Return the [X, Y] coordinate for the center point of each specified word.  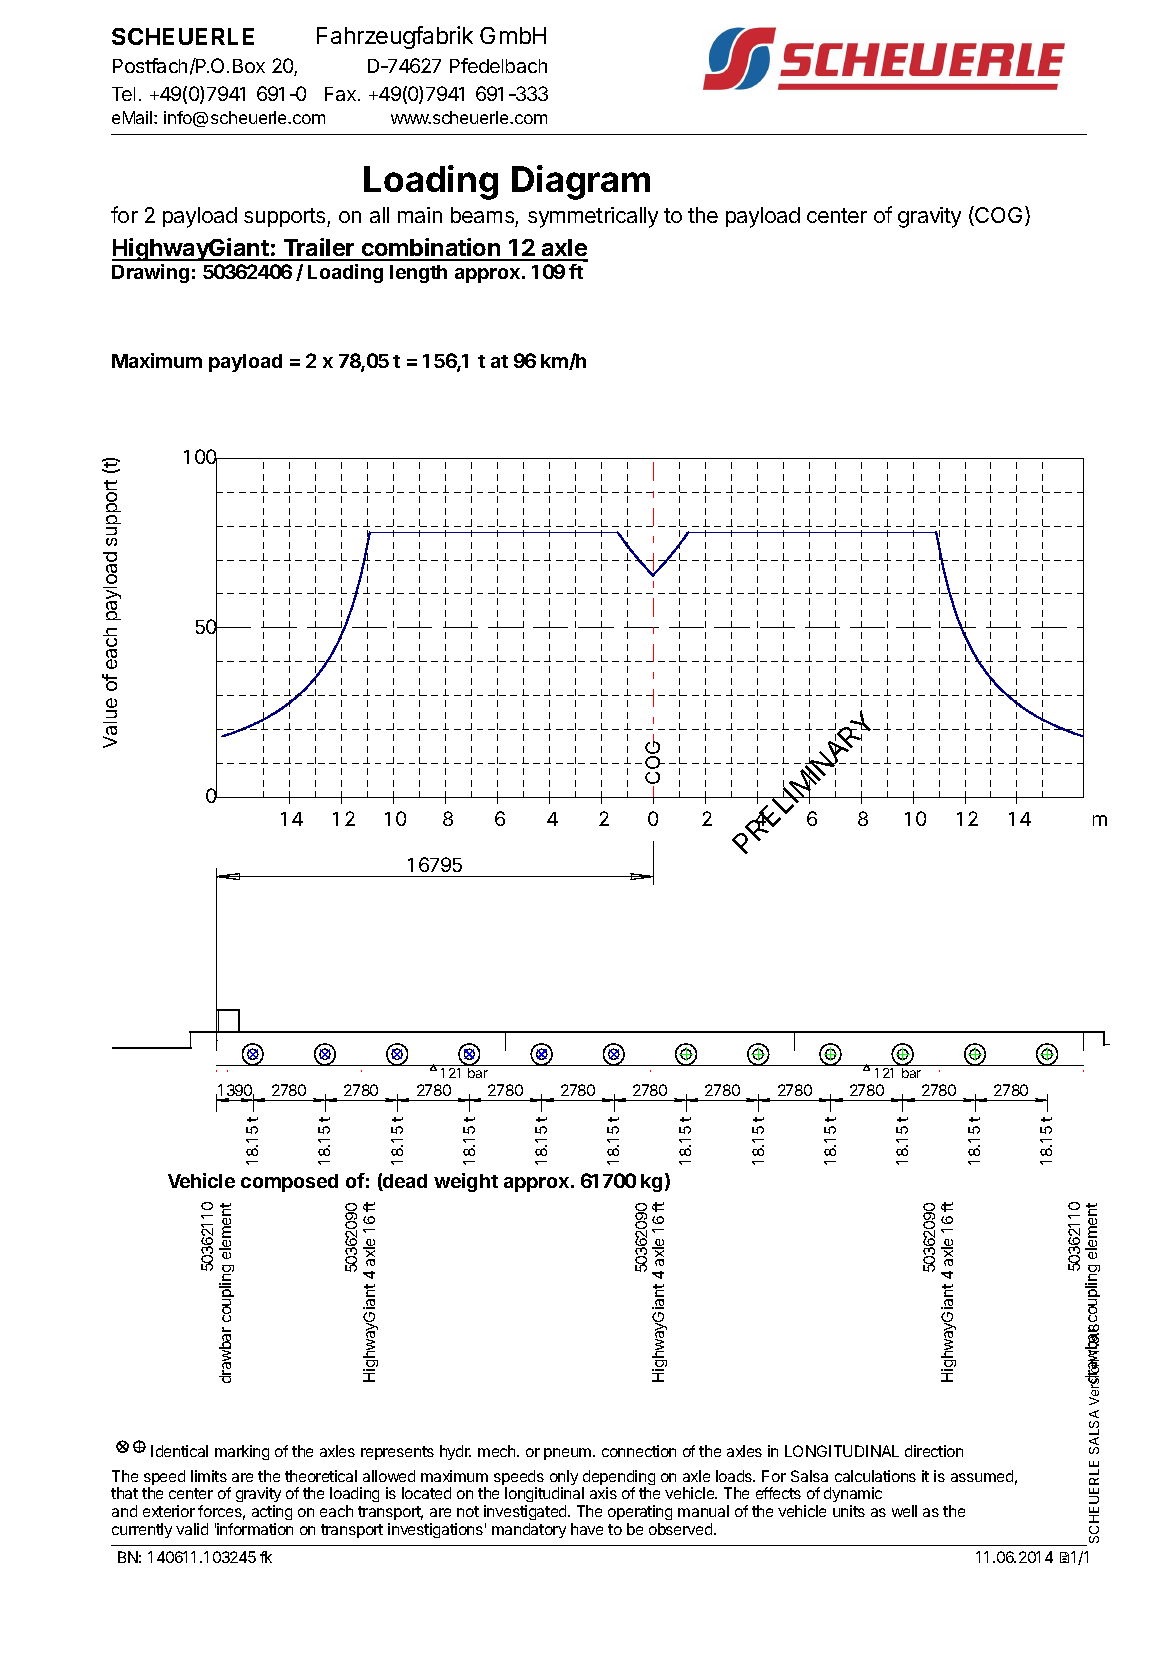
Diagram [581, 182]
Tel [123, 94]
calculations [875, 1476]
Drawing [150, 273]
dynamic [853, 1496]
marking [242, 1452]
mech [498, 1451]
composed [289, 1183]
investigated [526, 1512]
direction [934, 1451]
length [418, 274]
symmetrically [593, 217]
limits [209, 1476]
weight [466, 1182]
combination [431, 249]
